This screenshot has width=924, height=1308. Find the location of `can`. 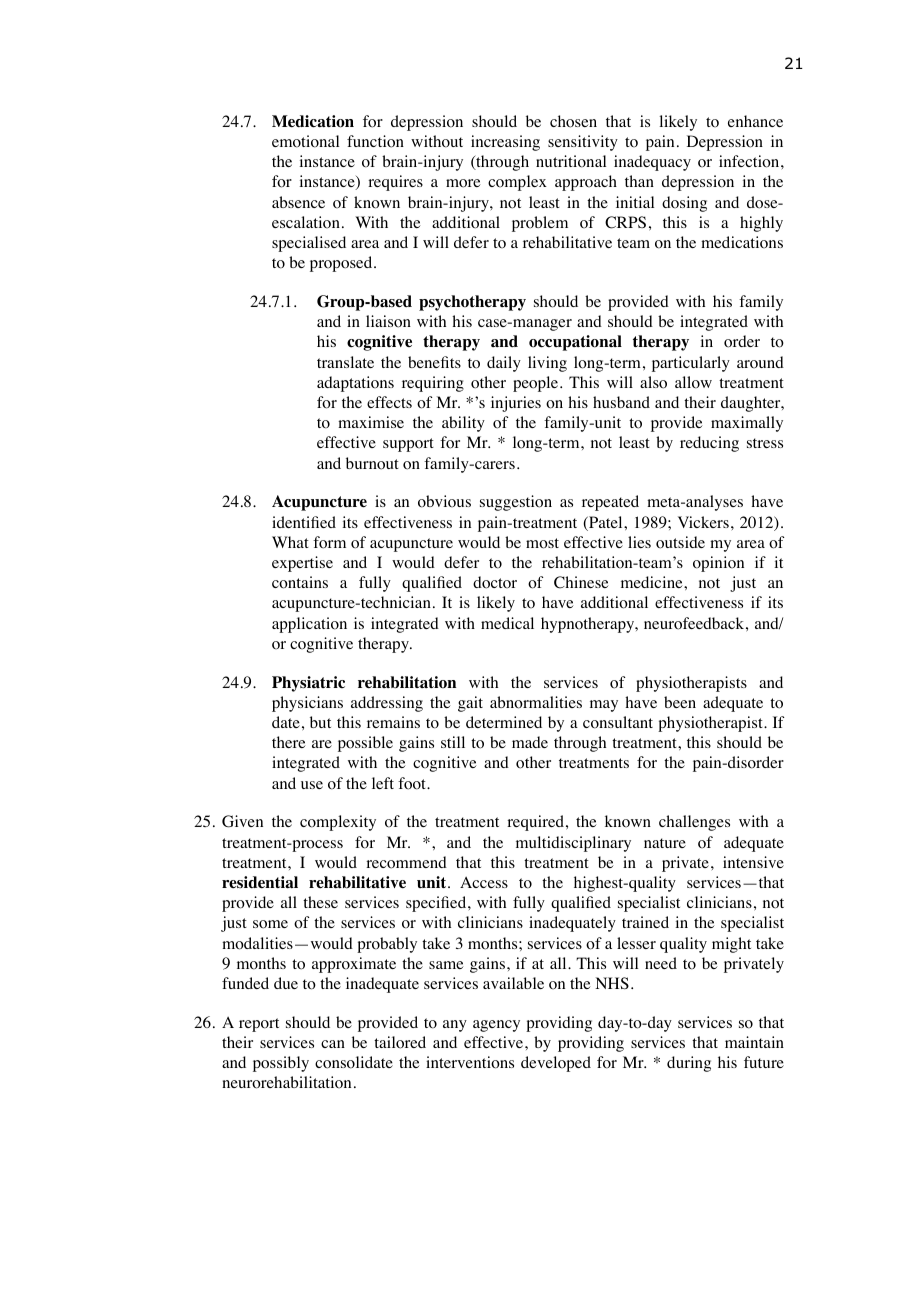

can is located at coordinates (333, 1044).
